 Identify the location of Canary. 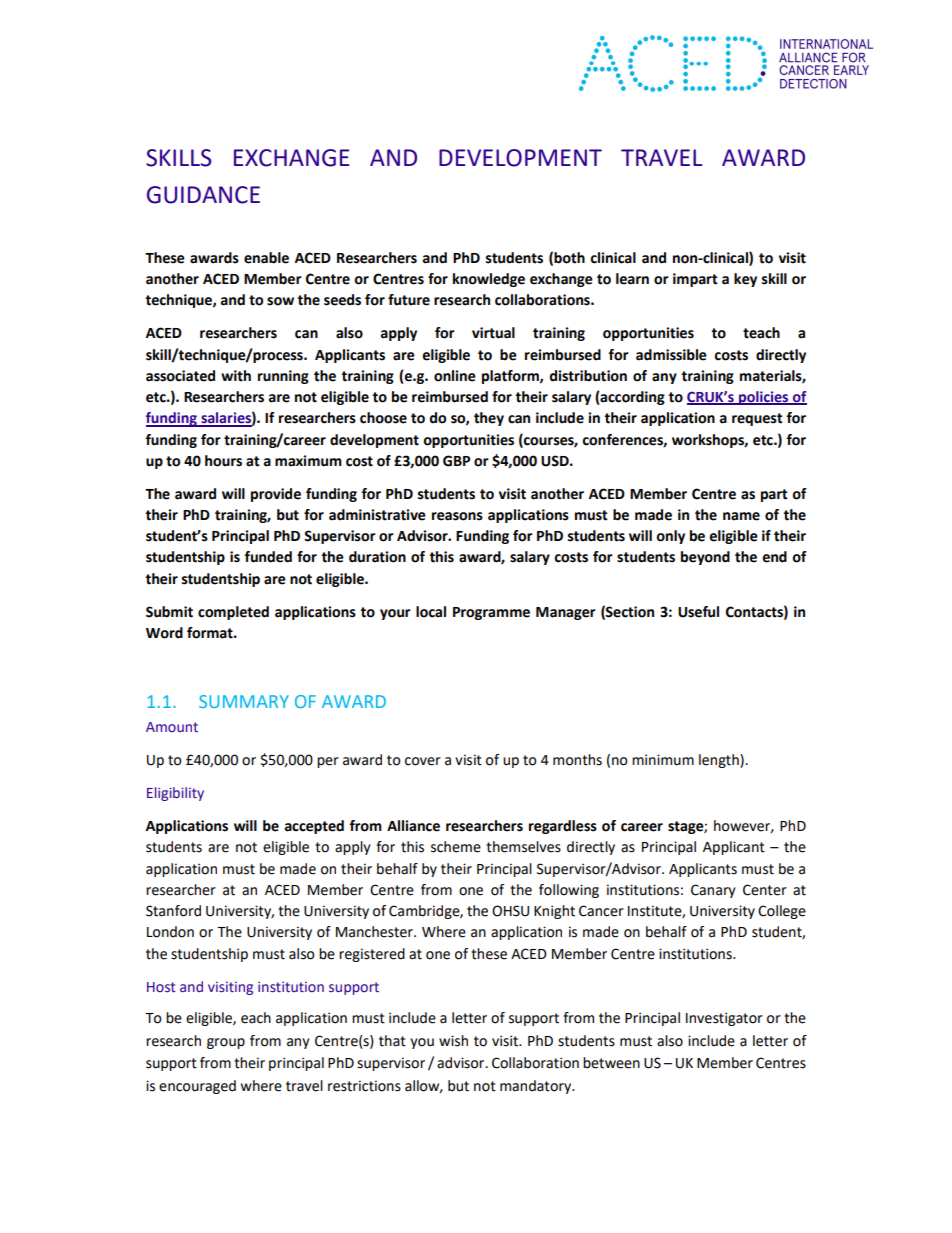
(713, 891).
